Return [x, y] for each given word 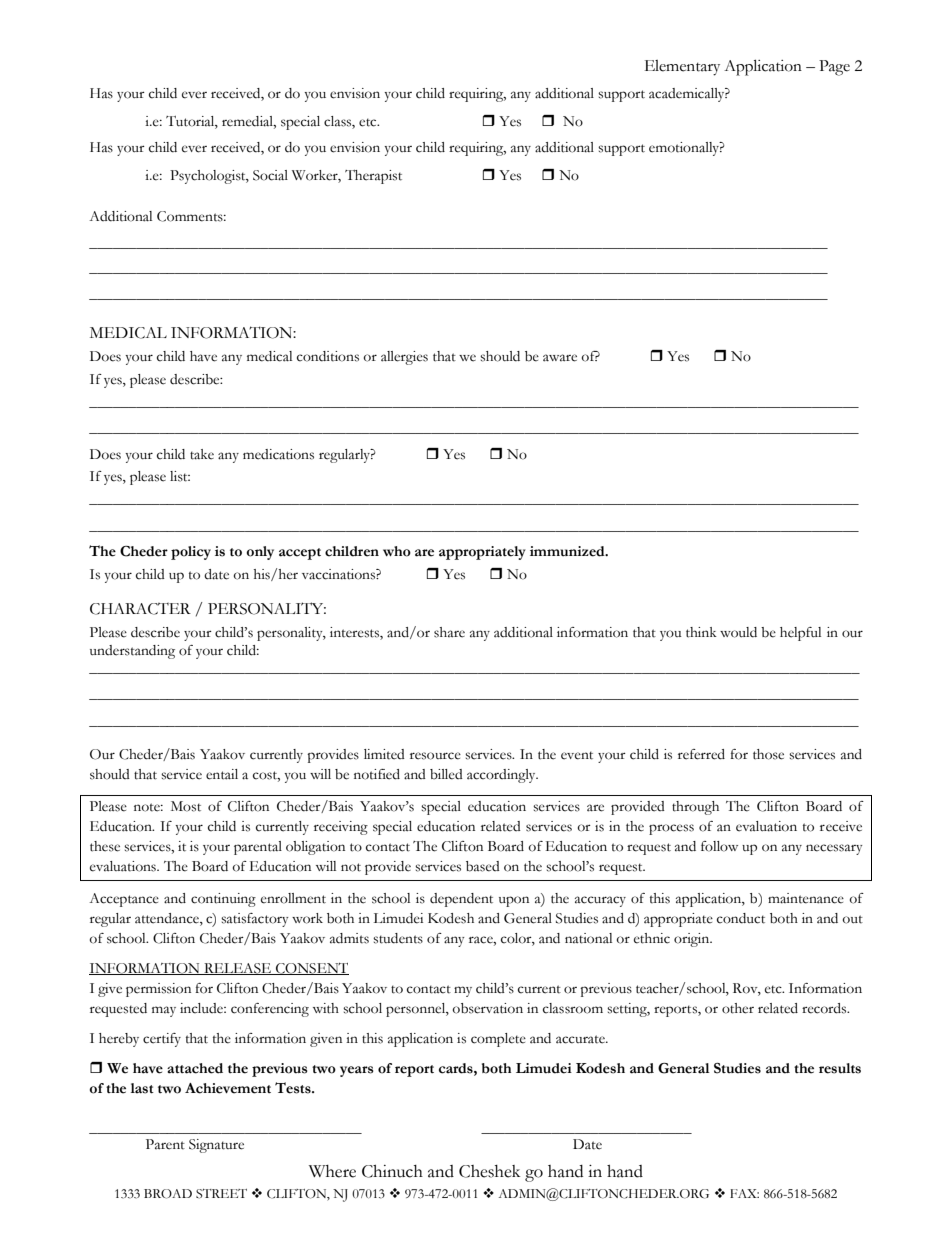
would [738, 632]
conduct [741, 918]
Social [270, 175]
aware [560, 358]
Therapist [373, 177]
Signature [216, 1146]
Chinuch [392, 1171]
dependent [461, 900]
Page [834, 68]
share [449, 632]
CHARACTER [140, 609]
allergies [404, 358]
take [202, 454]
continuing [223, 900]
